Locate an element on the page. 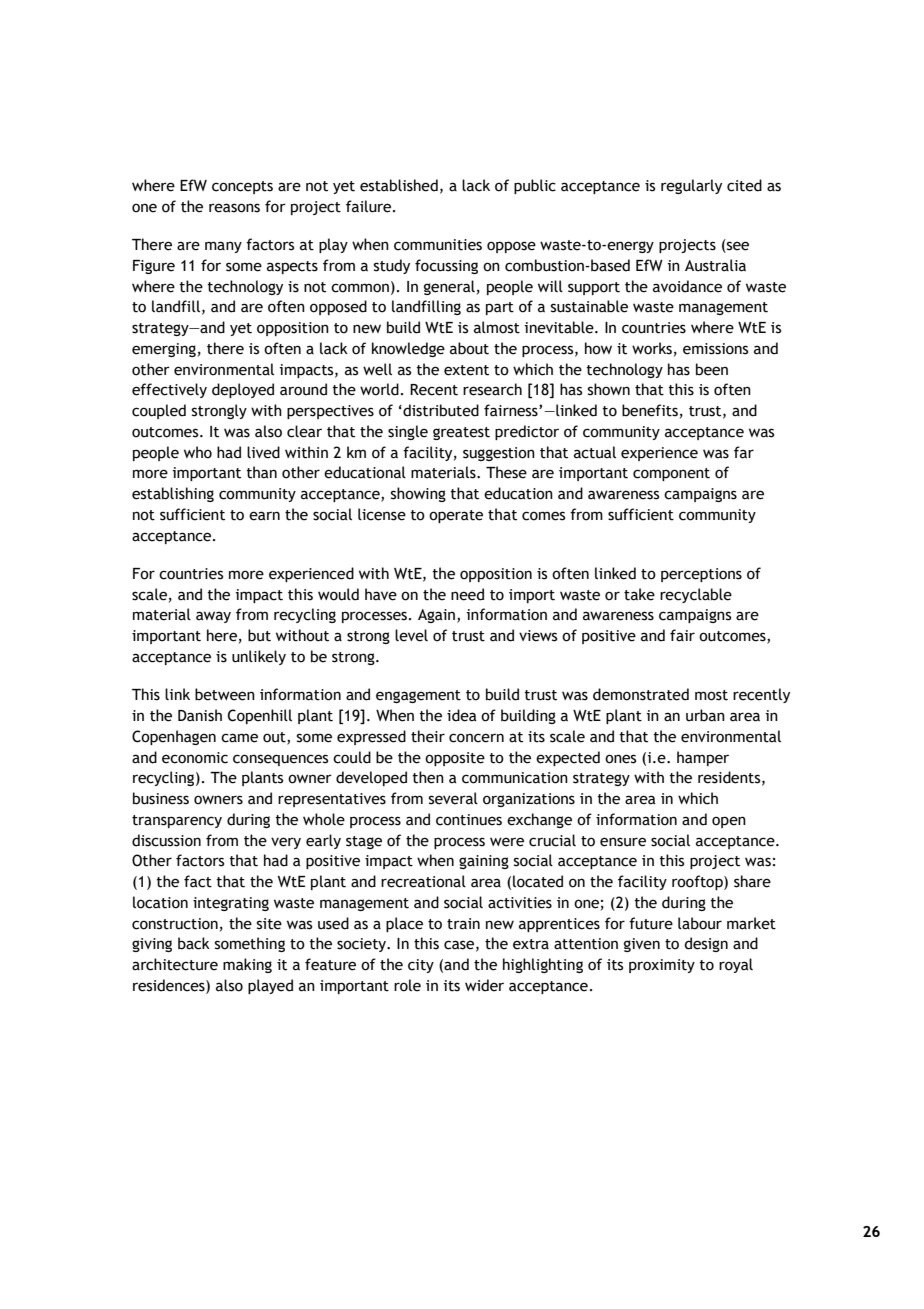 The height and width of the document is (1309, 924). proximity is located at coordinates (662, 966).
